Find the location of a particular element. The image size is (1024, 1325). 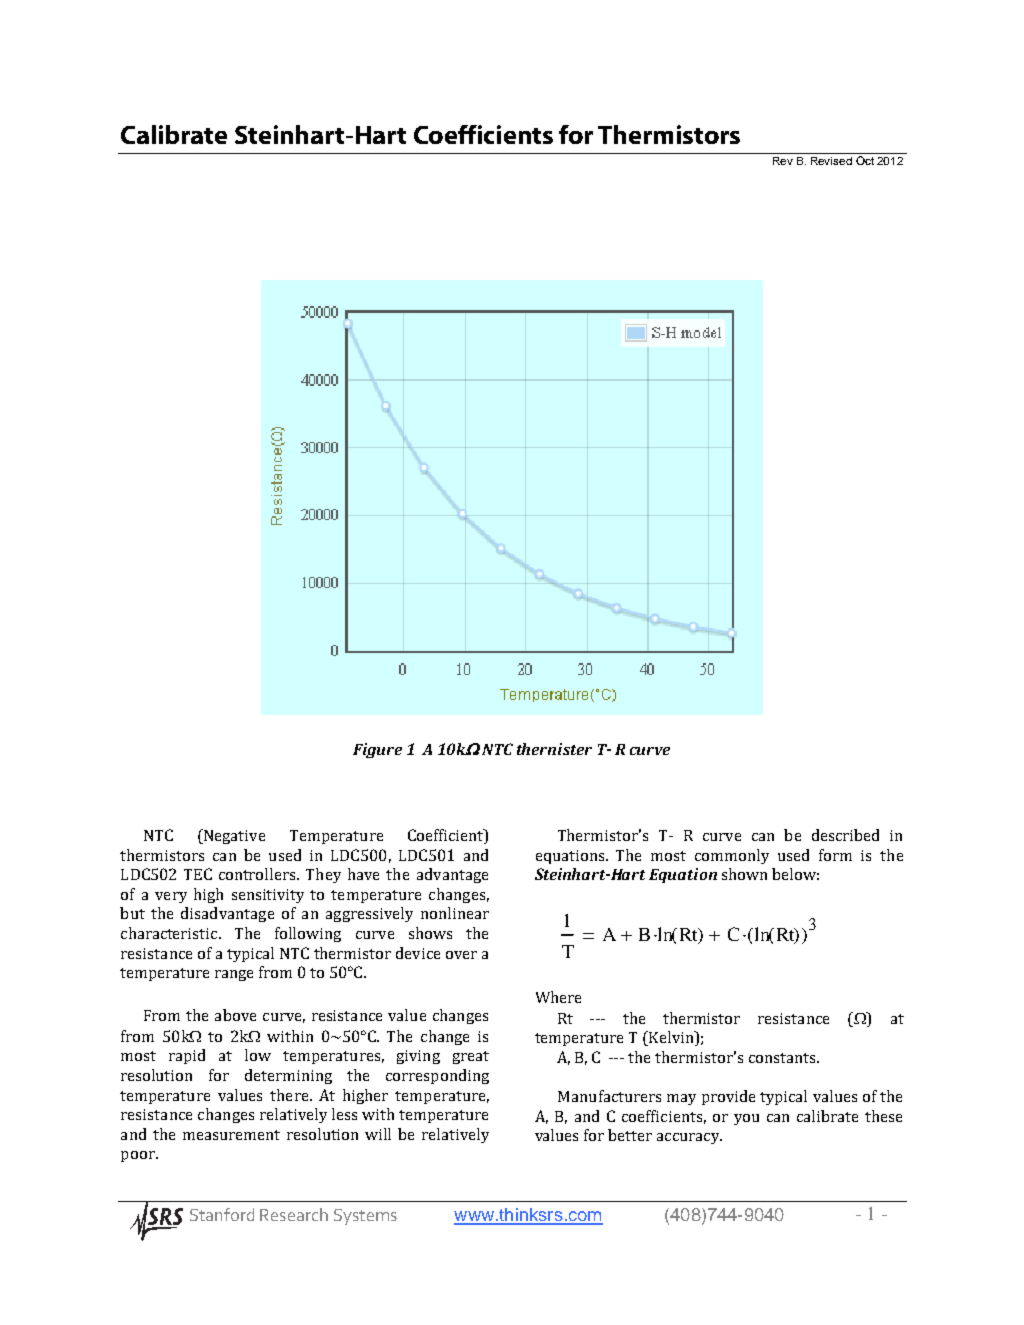

Oct is located at coordinates (865, 159).
